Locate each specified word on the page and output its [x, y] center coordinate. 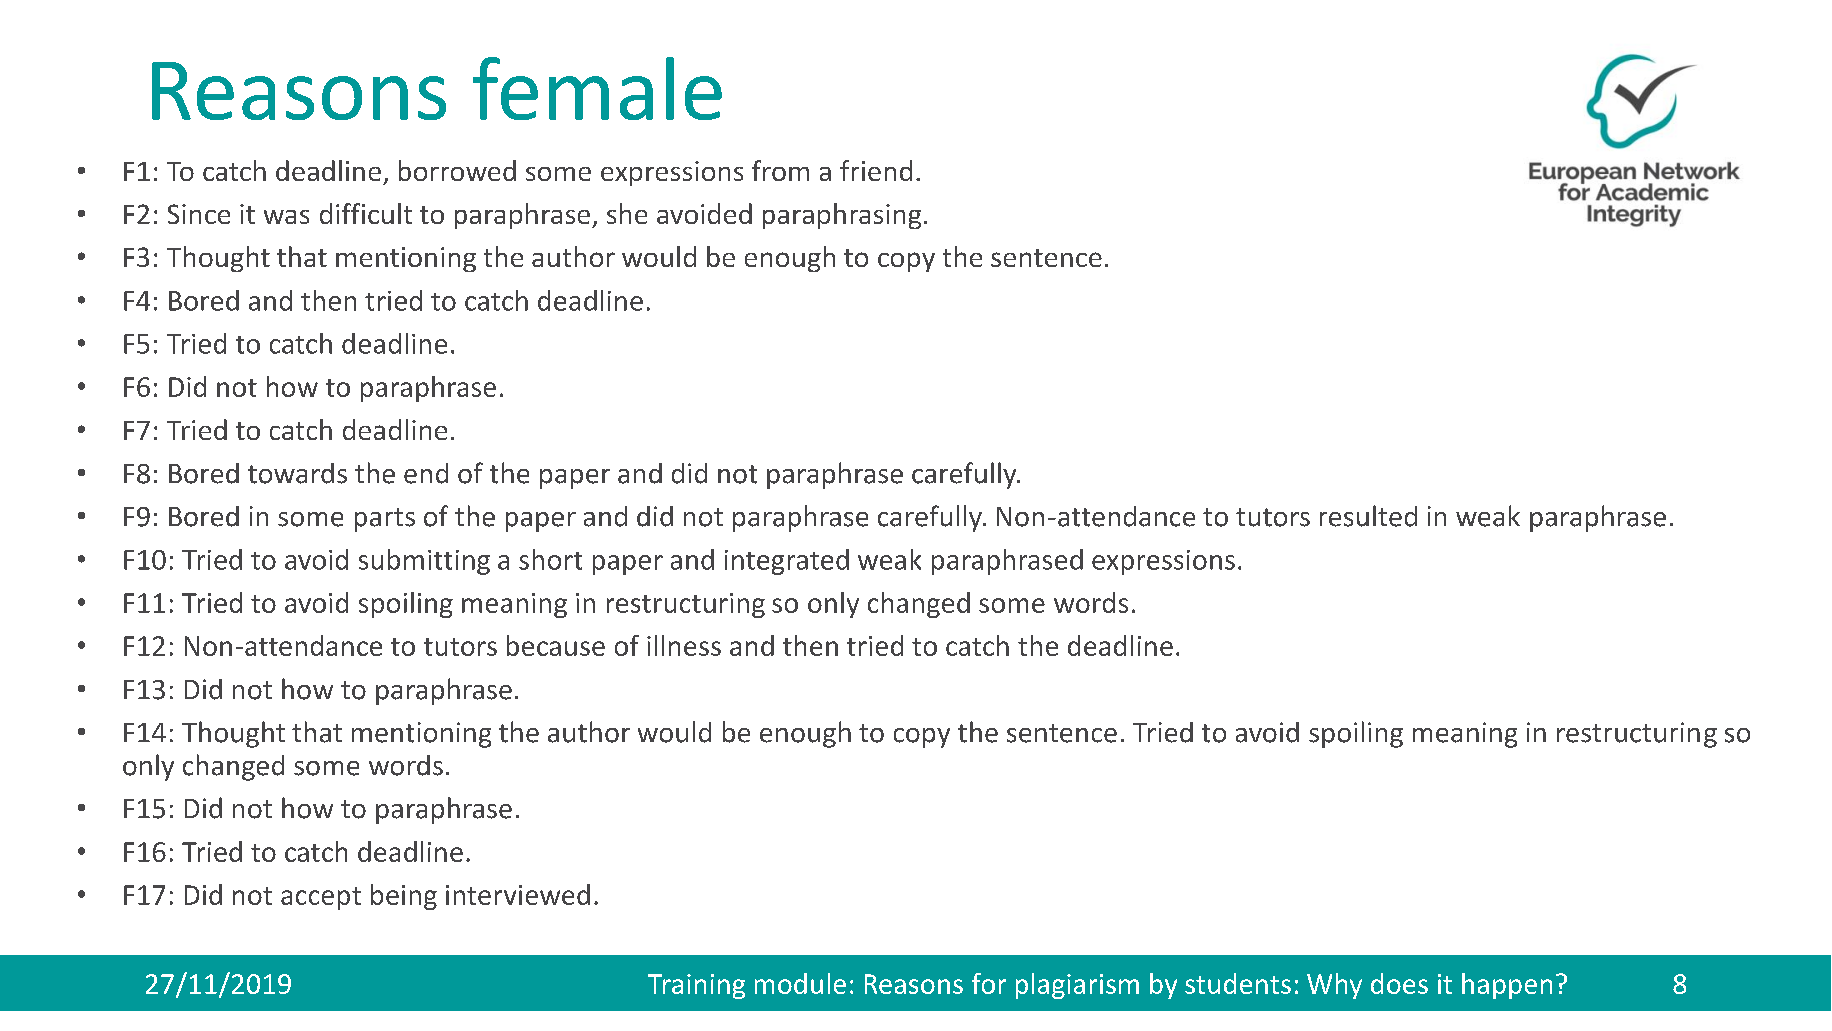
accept [321, 898]
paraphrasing [842, 216]
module [800, 983]
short [550, 559]
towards [297, 473]
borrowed [457, 170]
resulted [1368, 516]
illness [684, 645]
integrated [787, 562]
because [556, 645]
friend [876, 170]
